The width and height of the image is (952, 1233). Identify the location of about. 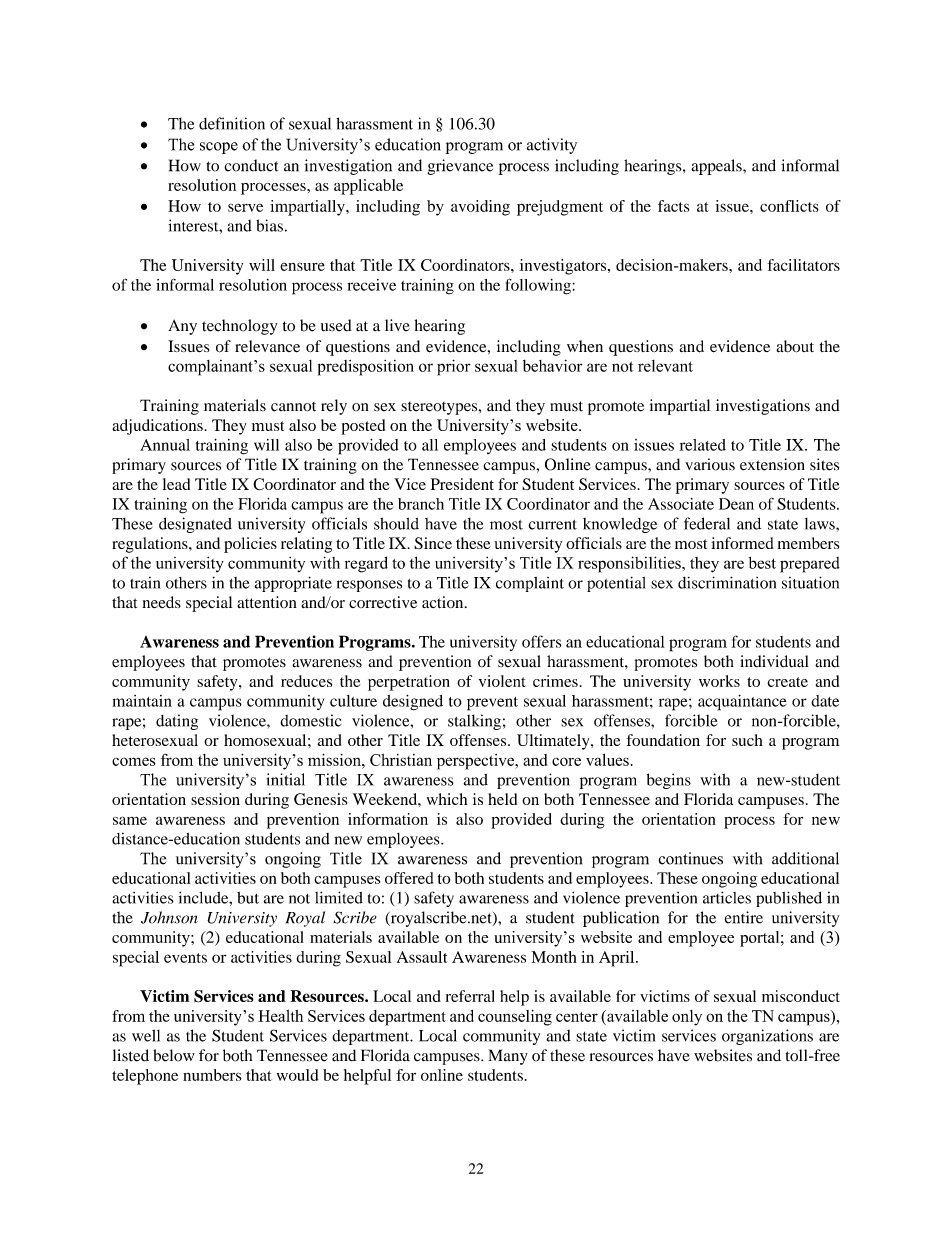
(795, 346).
